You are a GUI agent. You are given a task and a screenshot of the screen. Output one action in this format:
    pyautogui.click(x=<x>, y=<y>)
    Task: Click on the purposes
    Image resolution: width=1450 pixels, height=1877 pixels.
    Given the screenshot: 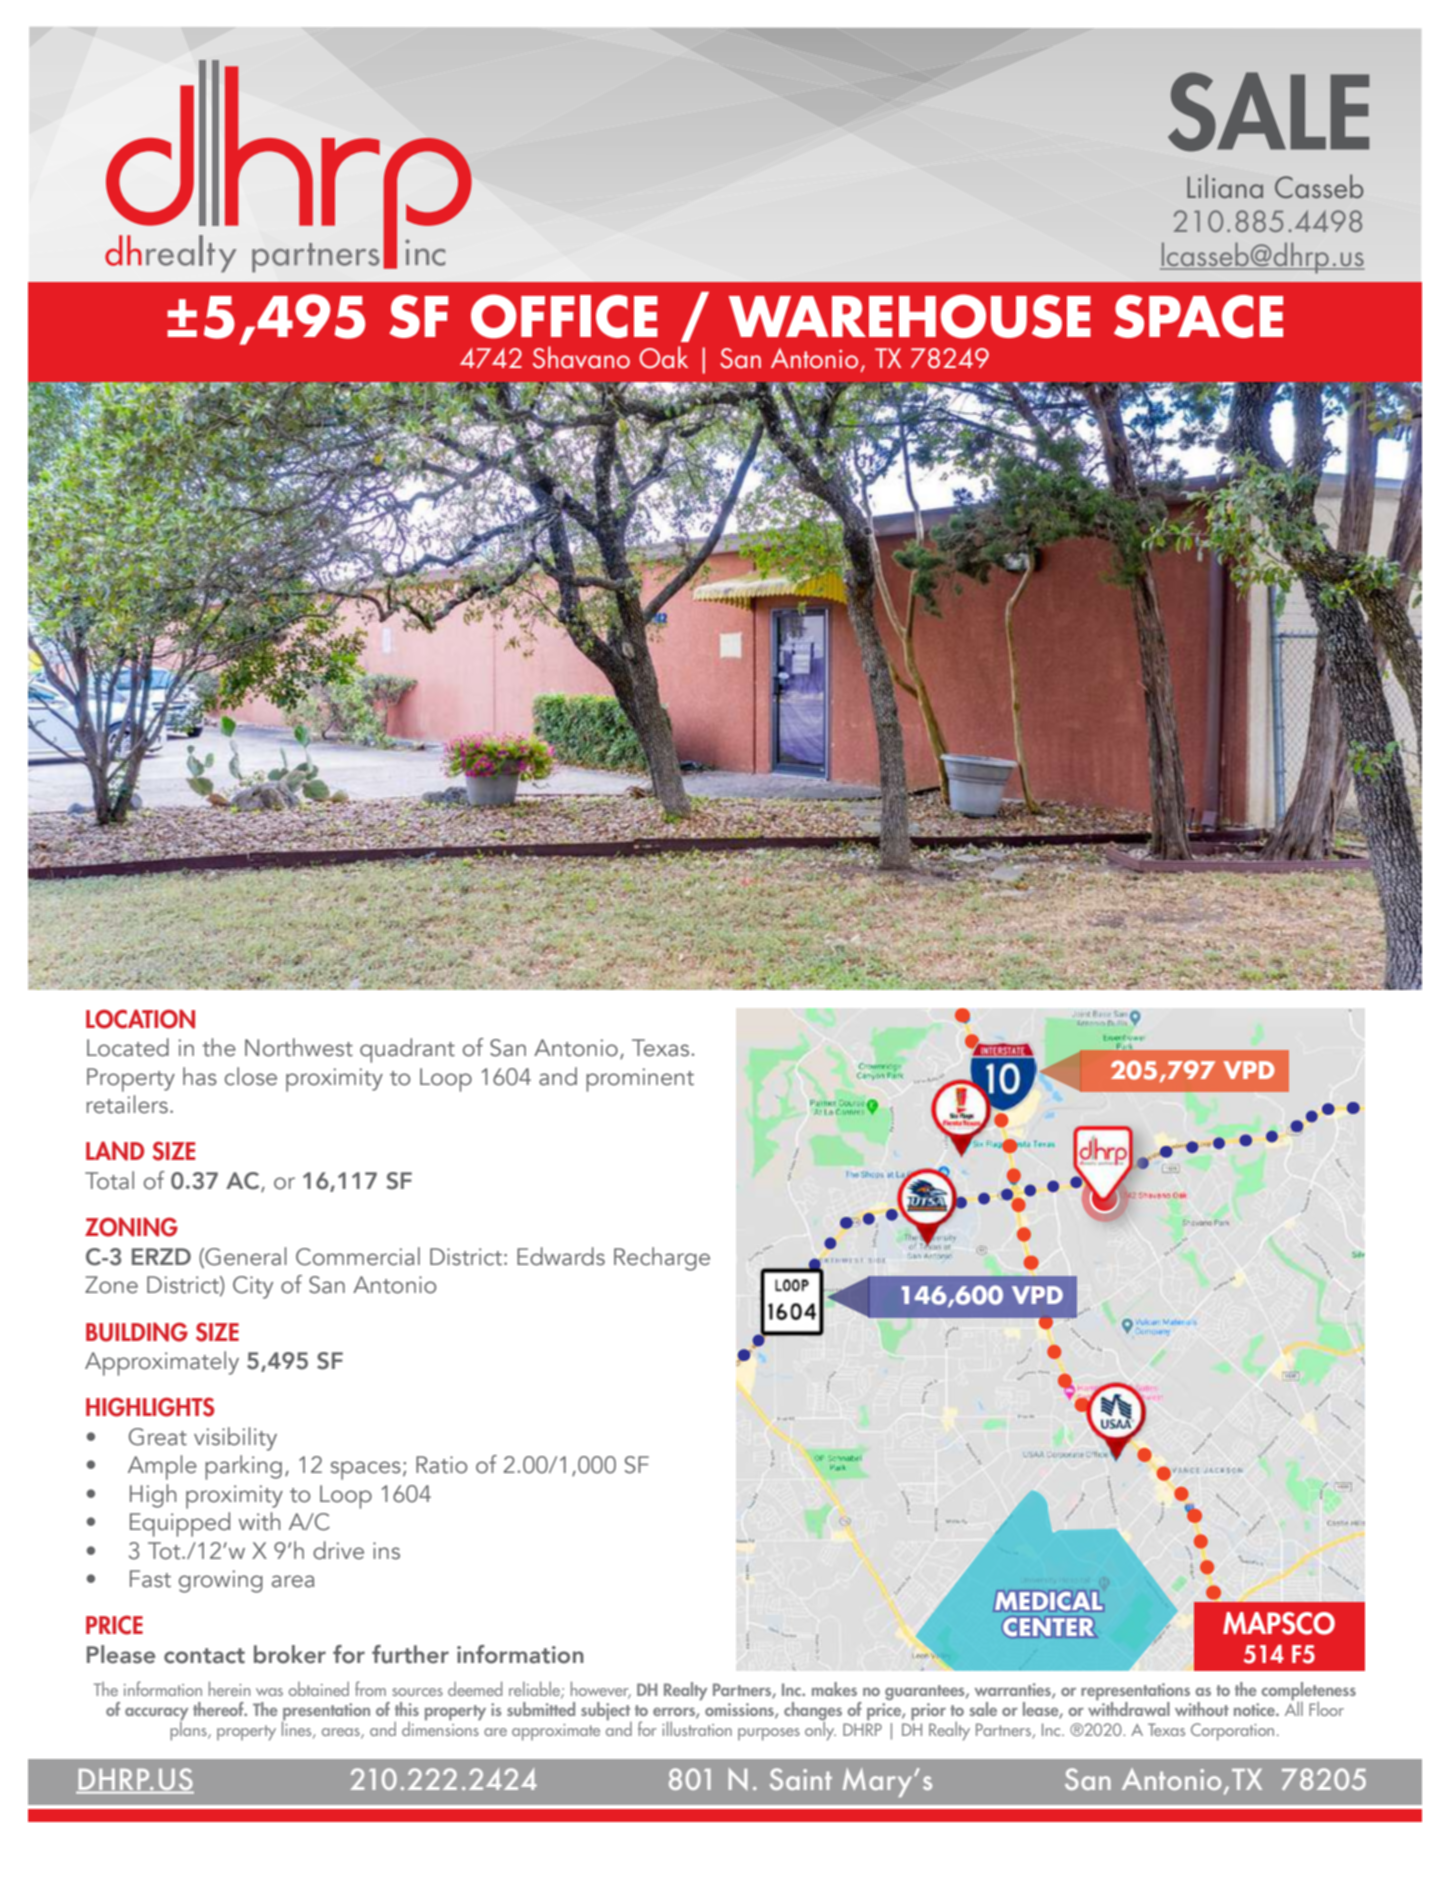 What is the action you would take?
    pyautogui.click(x=769, y=1734)
